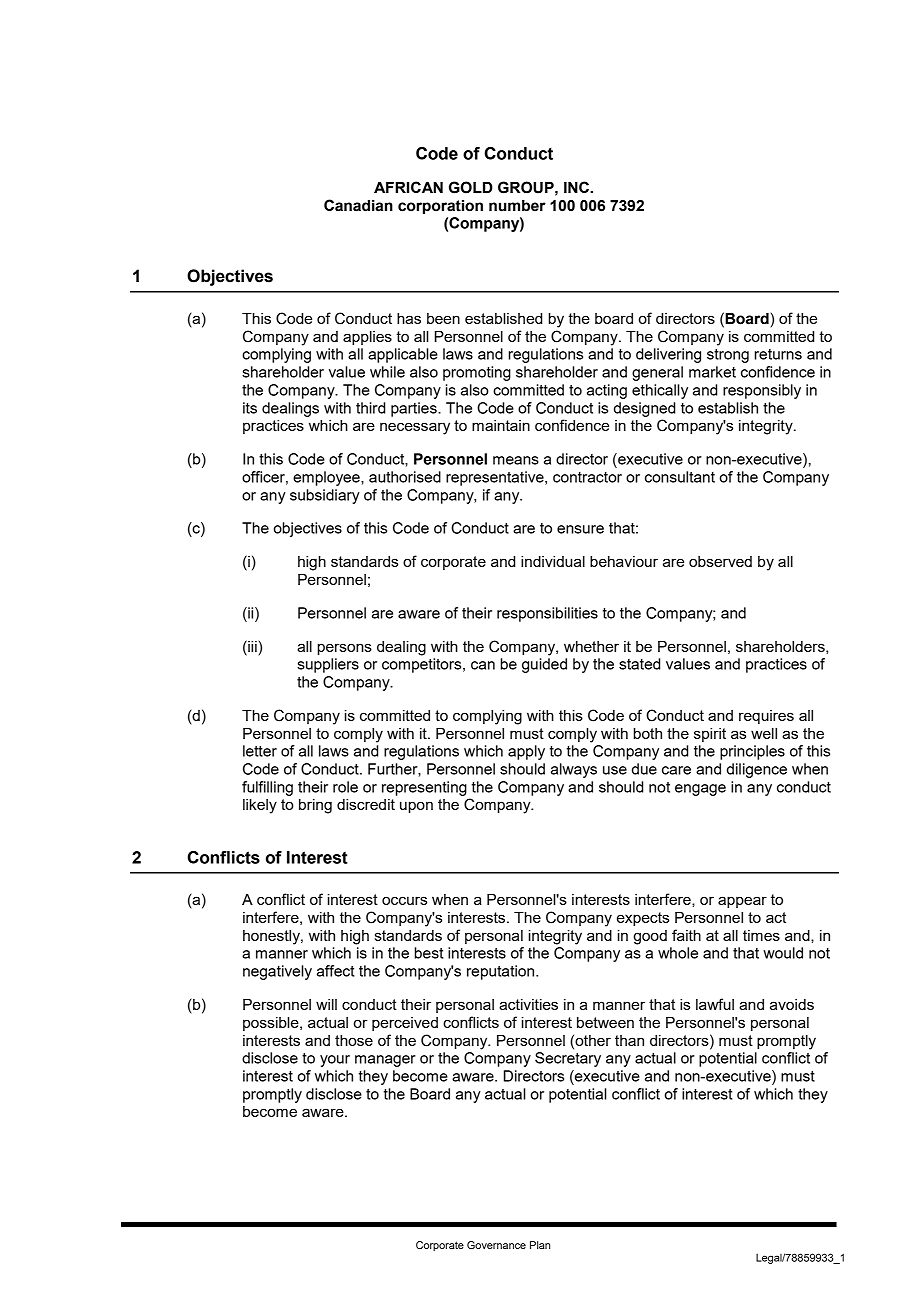  Describe the element at coordinates (516, 460) in the image. I see `means` at that location.
